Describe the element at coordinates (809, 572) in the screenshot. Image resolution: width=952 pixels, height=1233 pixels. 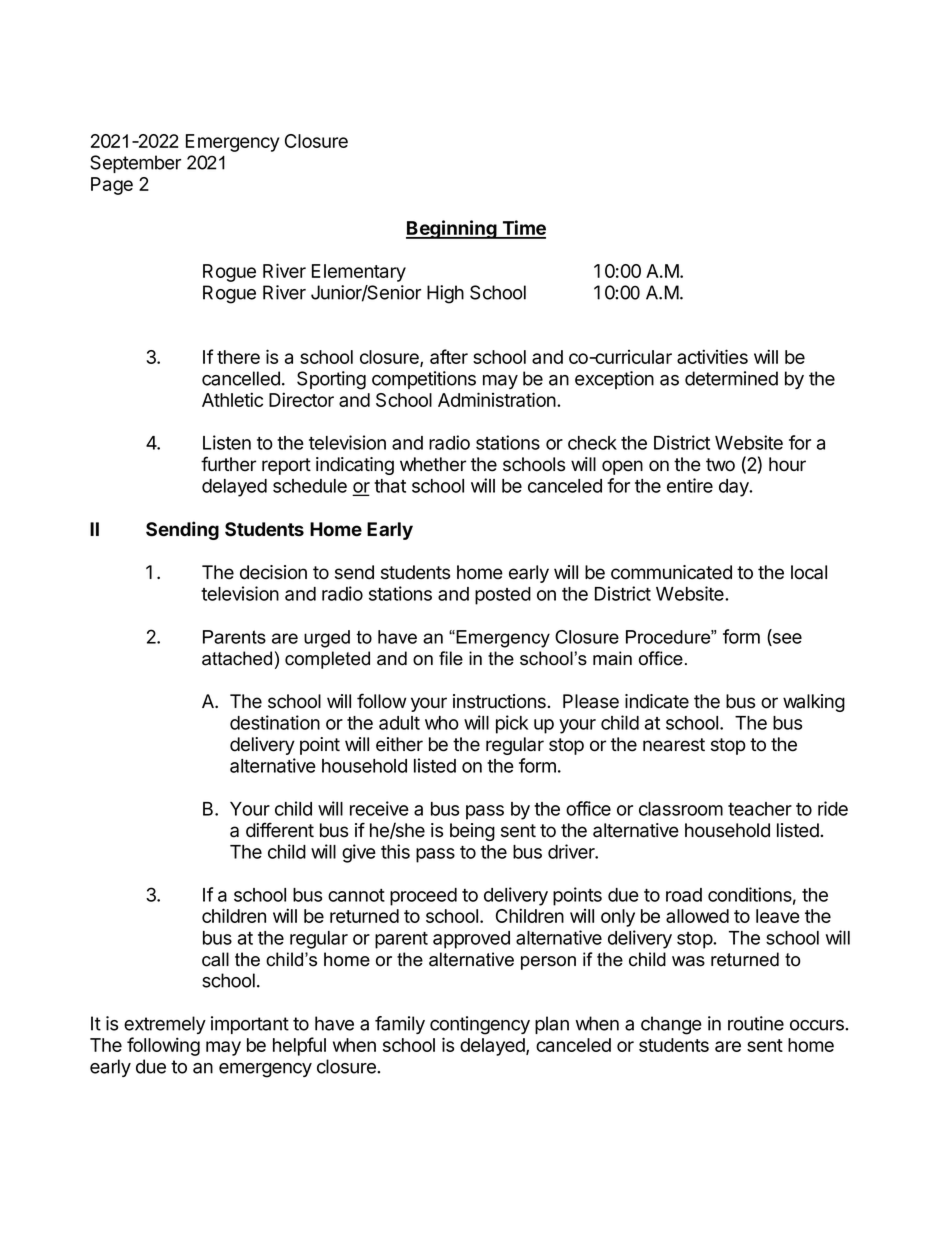
I see `local` at that location.
